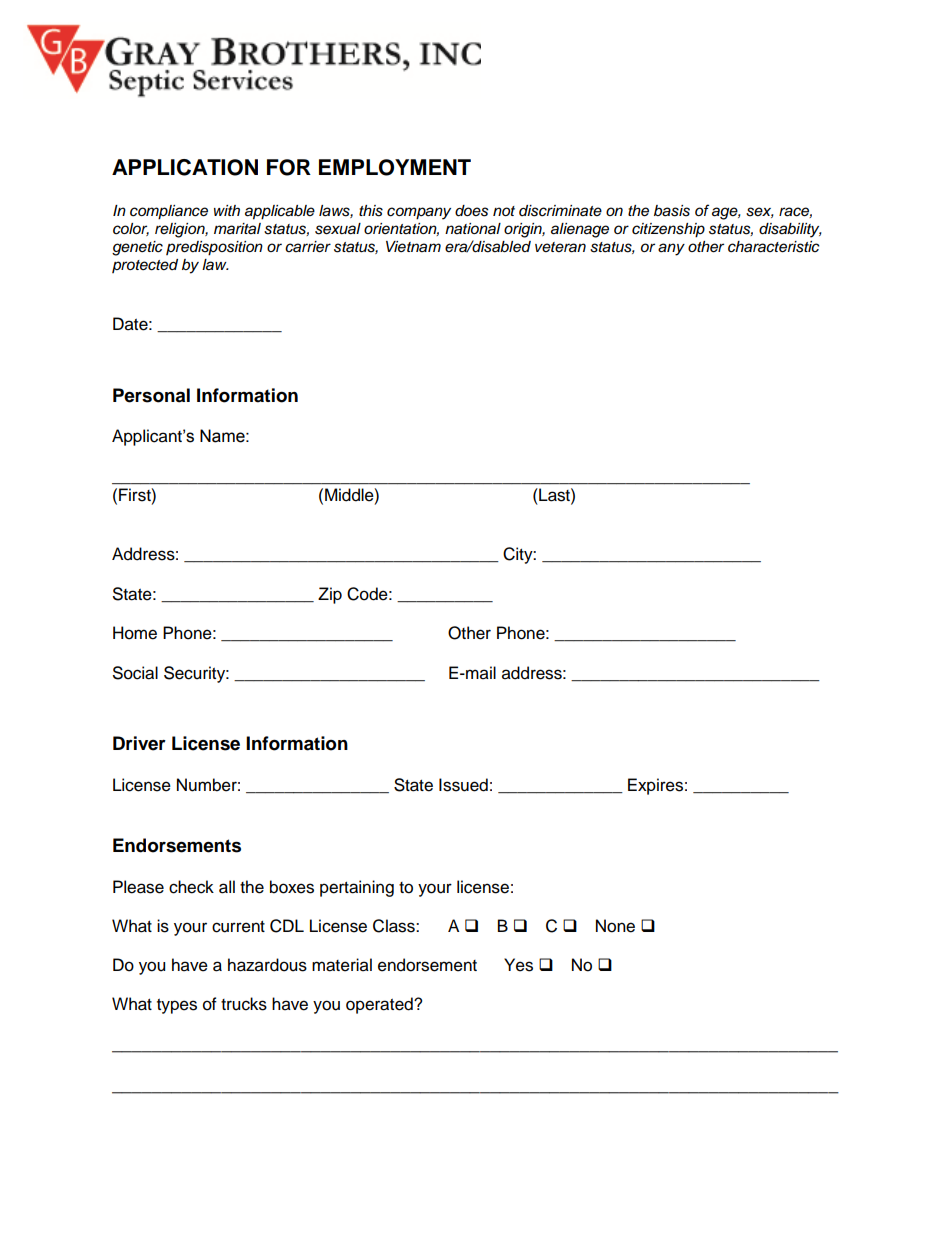  I want to click on with, so click(227, 210).
